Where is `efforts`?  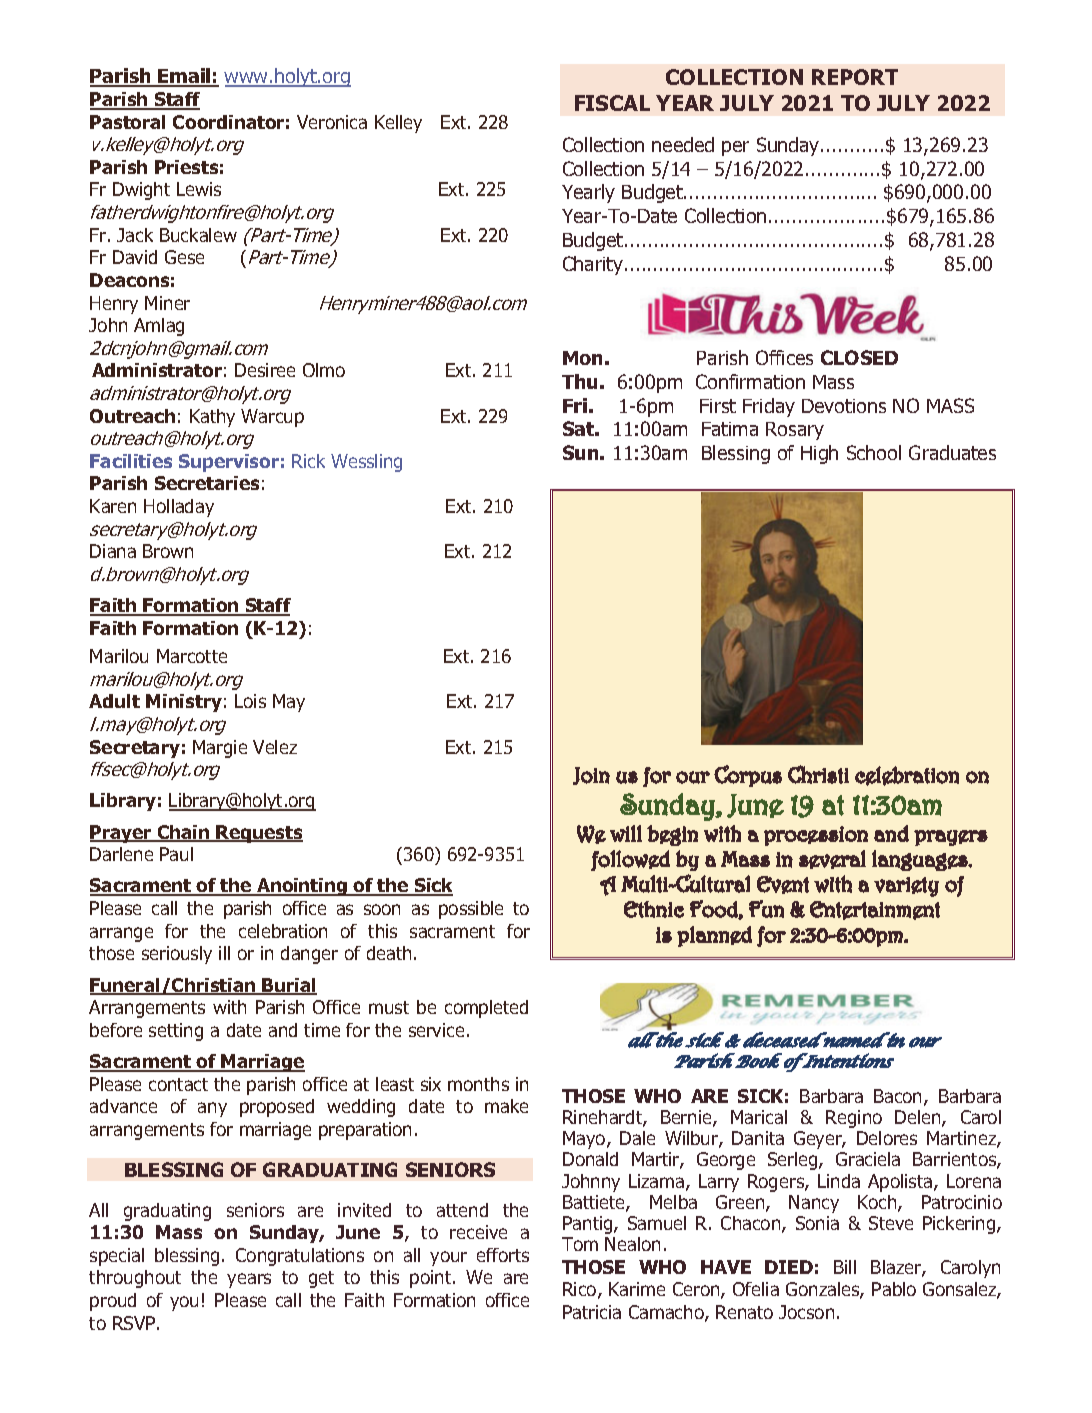 efforts is located at coordinates (503, 1255).
